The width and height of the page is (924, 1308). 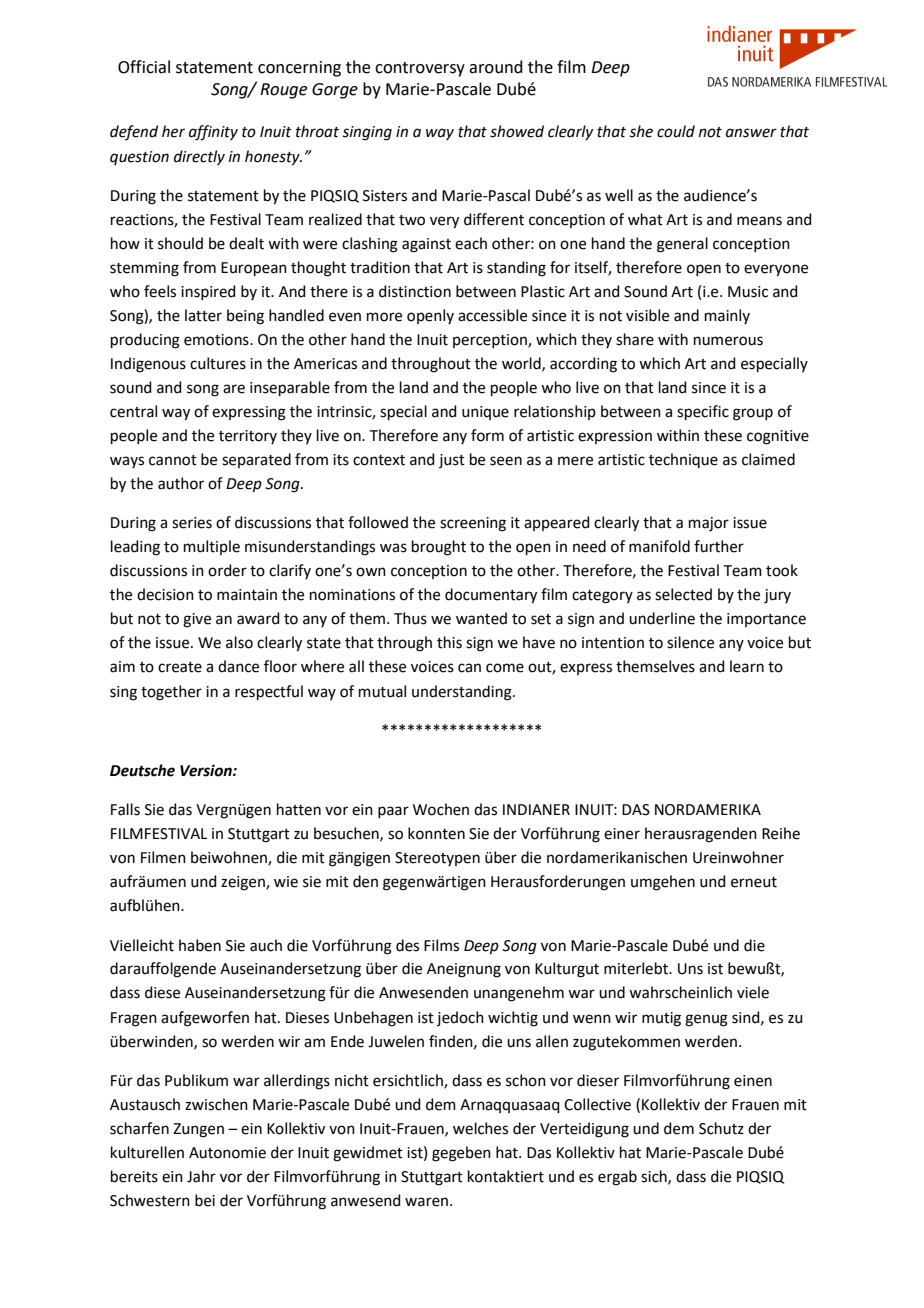 What do you see at coordinates (690, 642) in the page?
I see `silence` at bounding box center [690, 642].
